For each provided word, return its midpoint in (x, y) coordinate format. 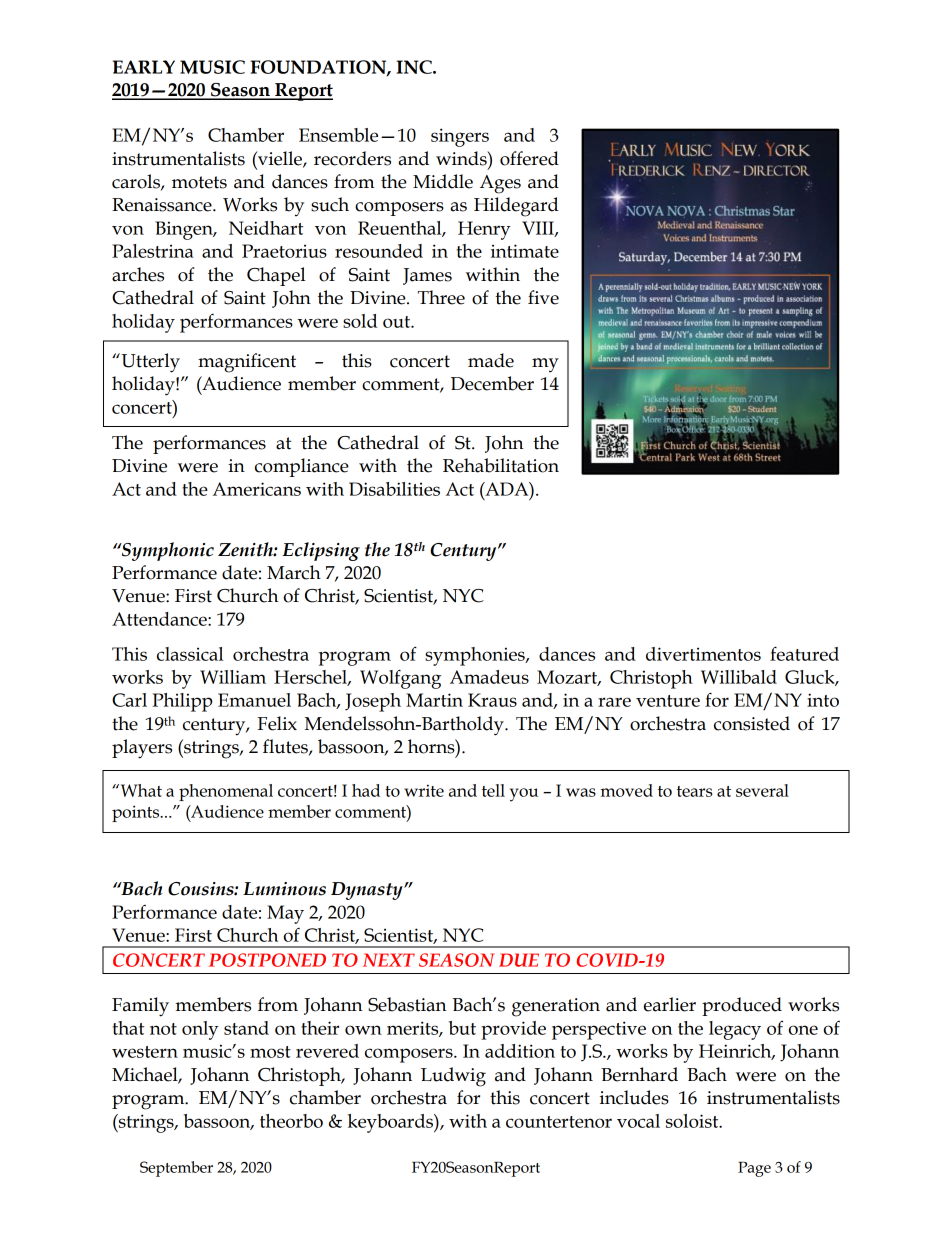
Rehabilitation (501, 465)
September (176, 1169)
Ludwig (453, 1077)
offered (529, 158)
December (492, 383)
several (762, 790)
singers (460, 137)
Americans (257, 489)
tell (493, 790)
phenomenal (226, 792)
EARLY (144, 67)
